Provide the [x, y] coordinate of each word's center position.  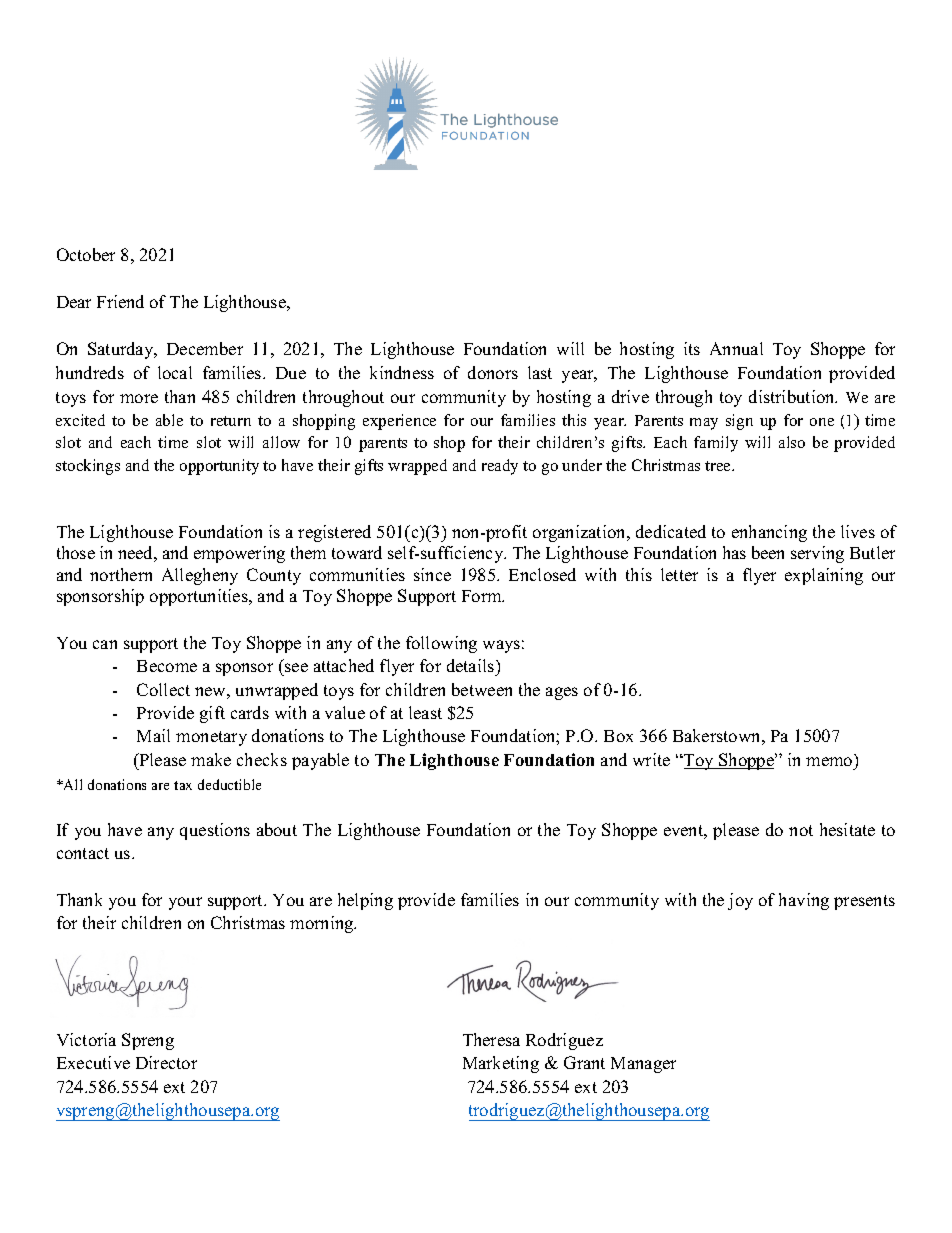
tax [183, 785]
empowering [239, 554]
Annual [736, 348]
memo [829, 761]
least [425, 712]
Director [166, 1062]
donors [493, 372]
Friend [120, 301]
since [432, 574]
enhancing [769, 533]
